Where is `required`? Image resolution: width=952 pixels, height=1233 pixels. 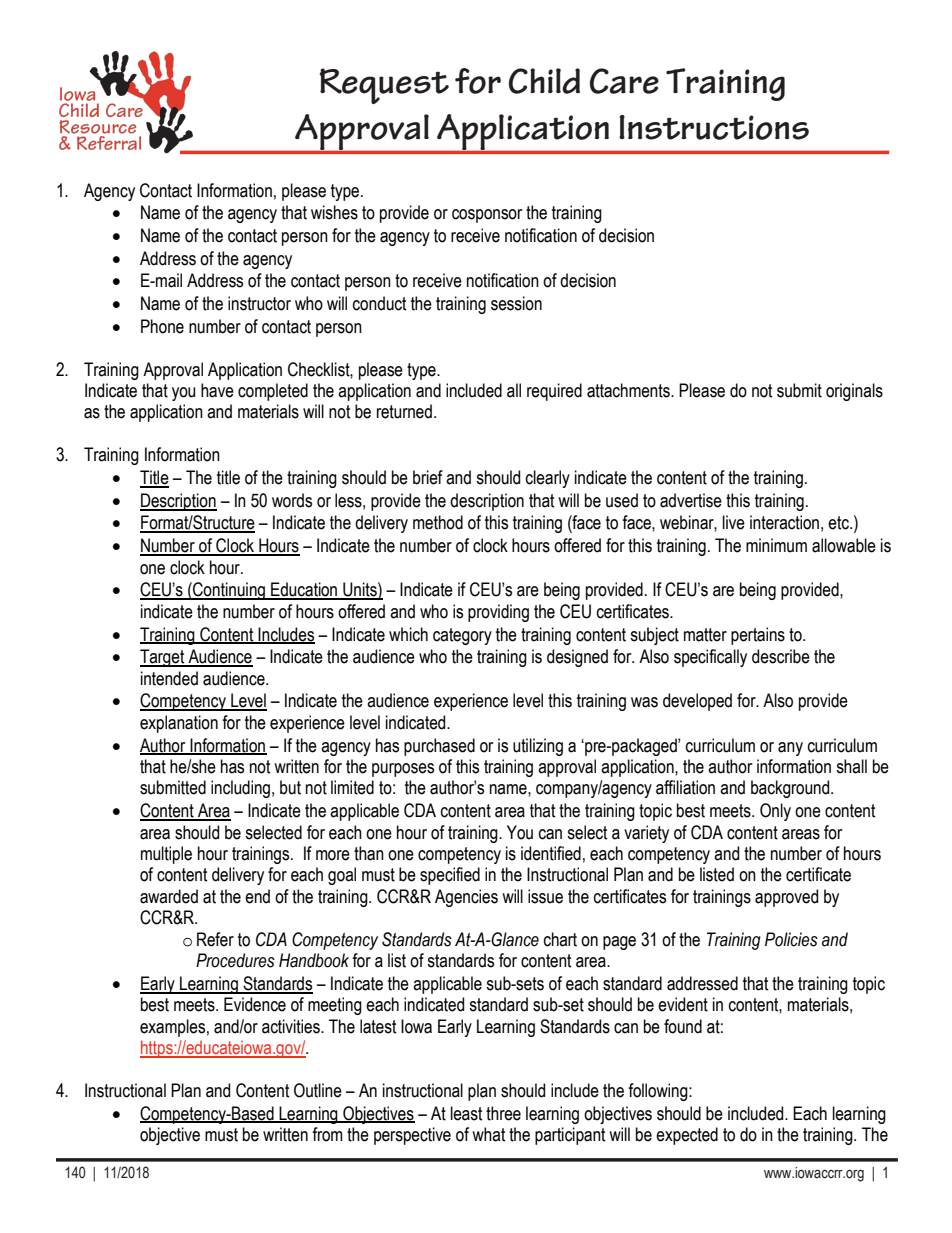 required is located at coordinates (554, 392).
